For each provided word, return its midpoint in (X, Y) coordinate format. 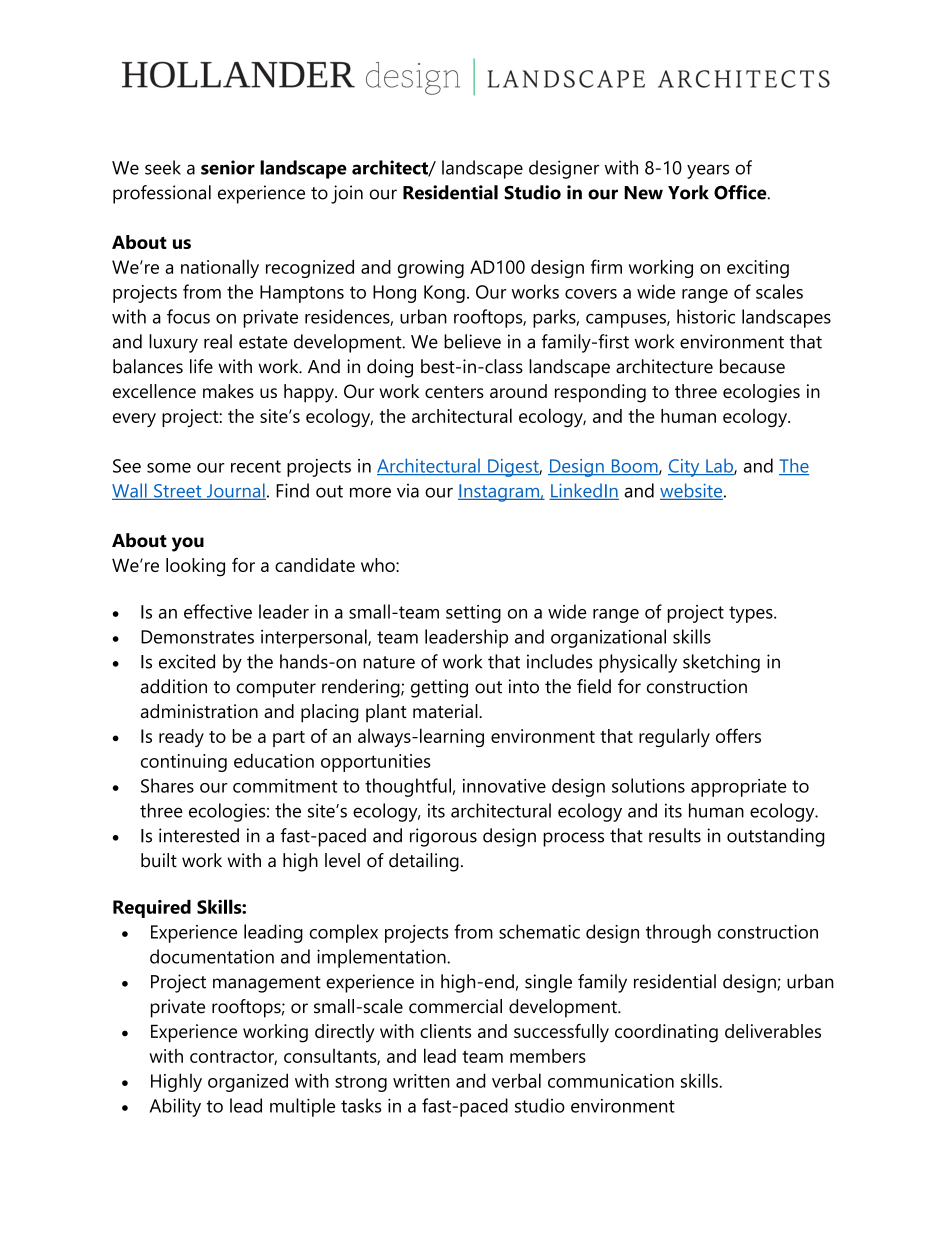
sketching (721, 663)
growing (431, 269)
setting (473, 614)
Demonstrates (197, 637)
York (688, 192)
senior (228, 167)
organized (248, 1082)
